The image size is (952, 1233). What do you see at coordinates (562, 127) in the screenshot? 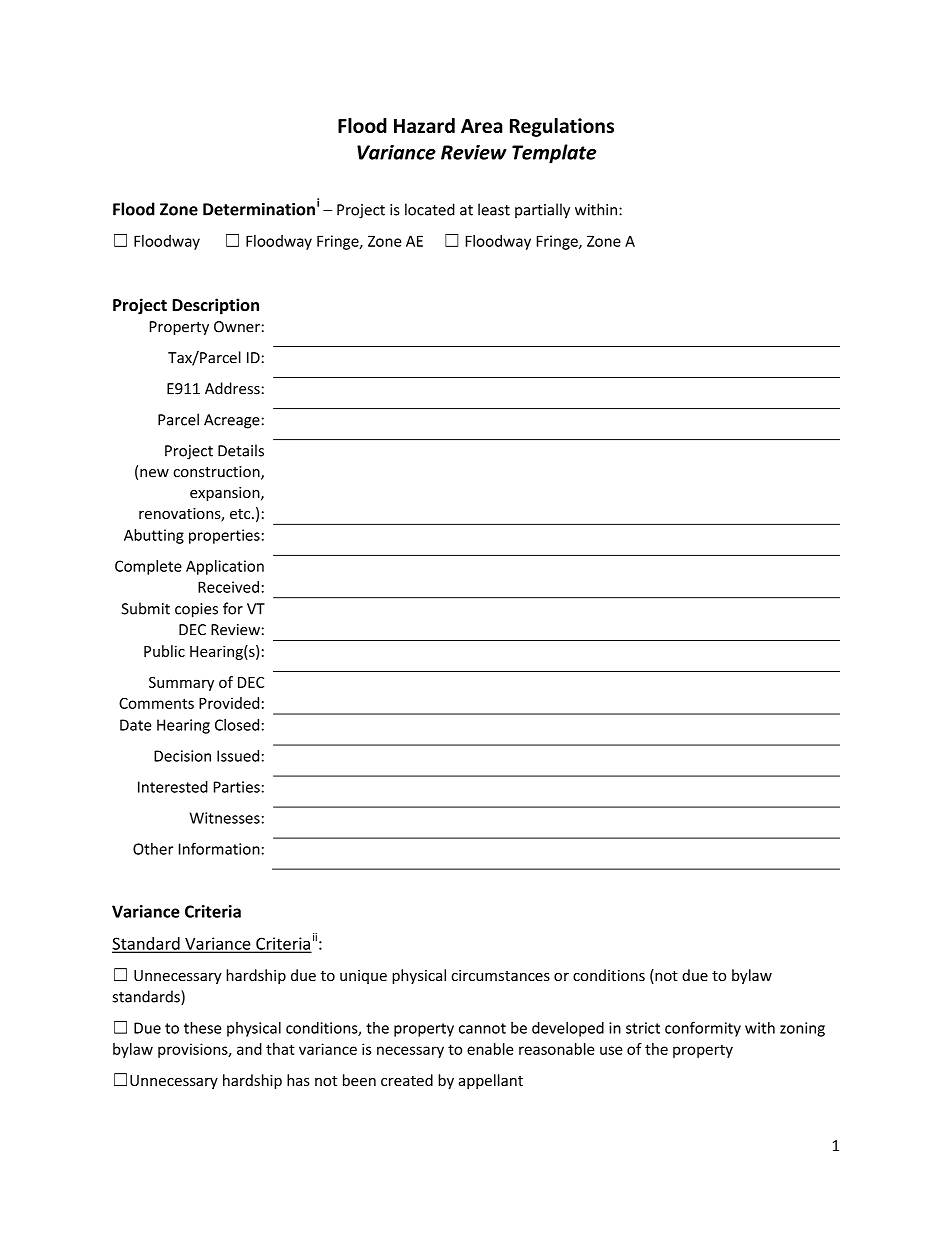
I see `Regulations` at bounding box center [562, 127].
